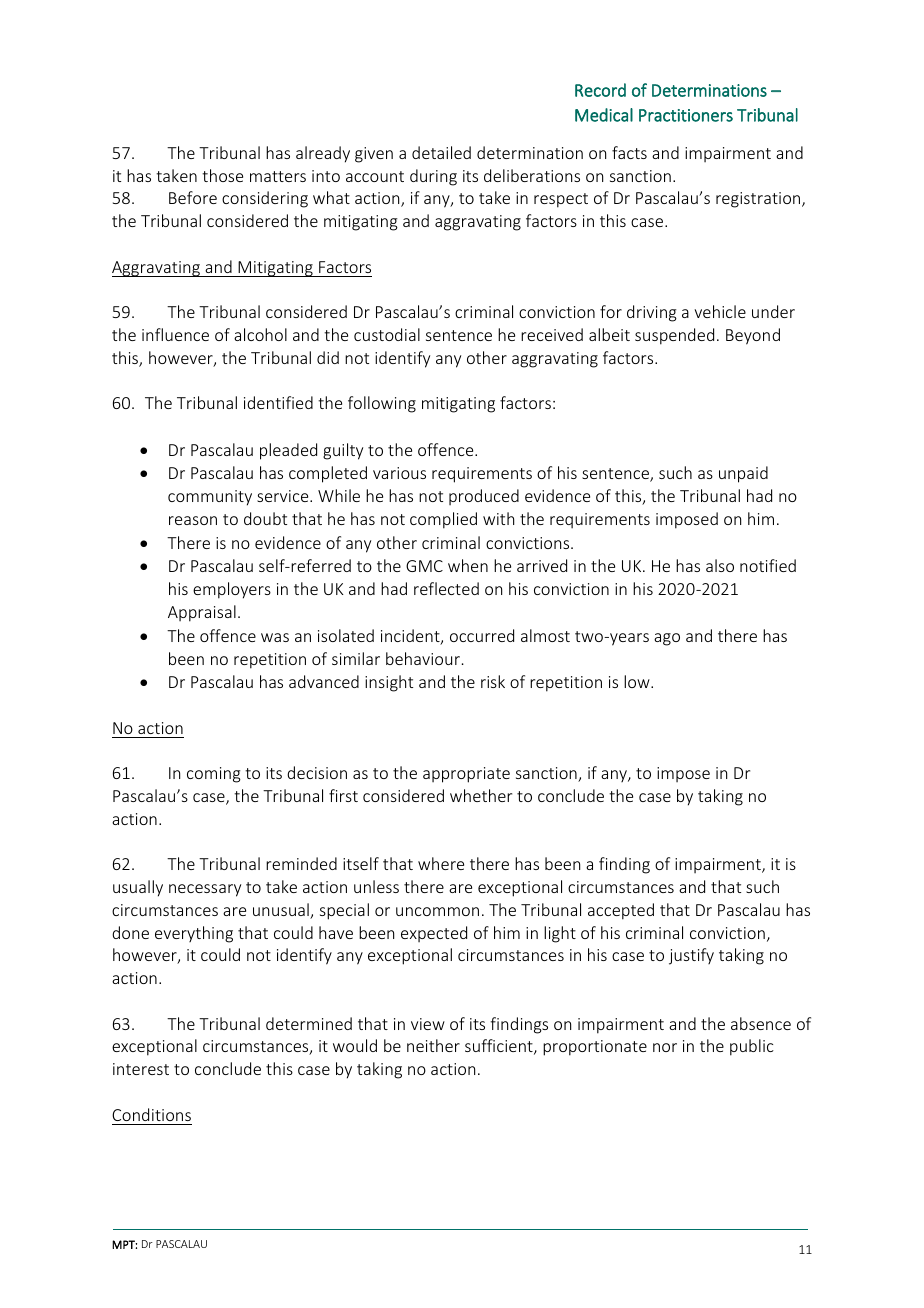  I want to click on those, so click(222, 175).
